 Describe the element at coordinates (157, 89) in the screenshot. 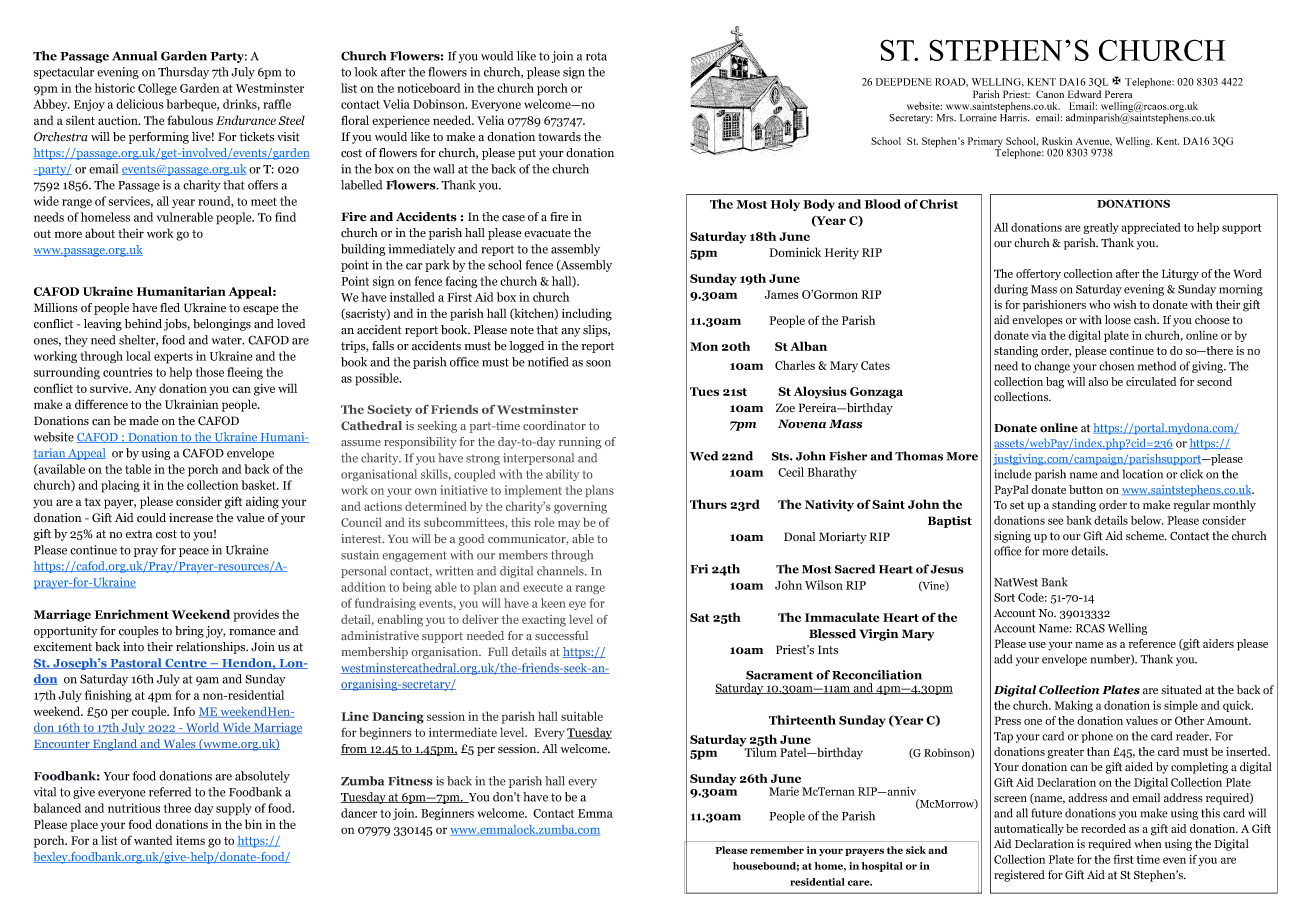

I see `College` at that location.
